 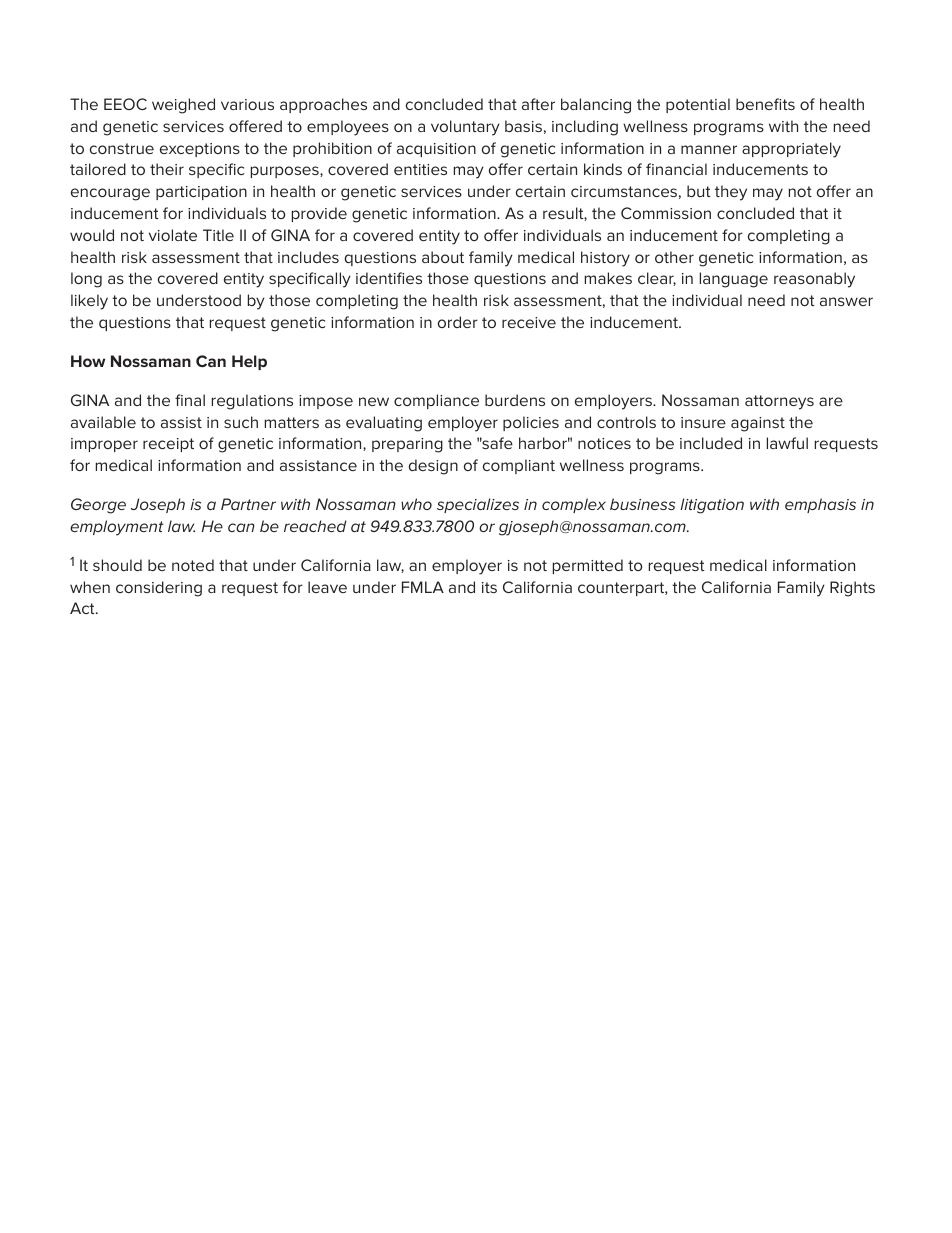 What do you see at coordinates (327, 587) in the image?
I see `leave` at bounding box center [327, 587].
